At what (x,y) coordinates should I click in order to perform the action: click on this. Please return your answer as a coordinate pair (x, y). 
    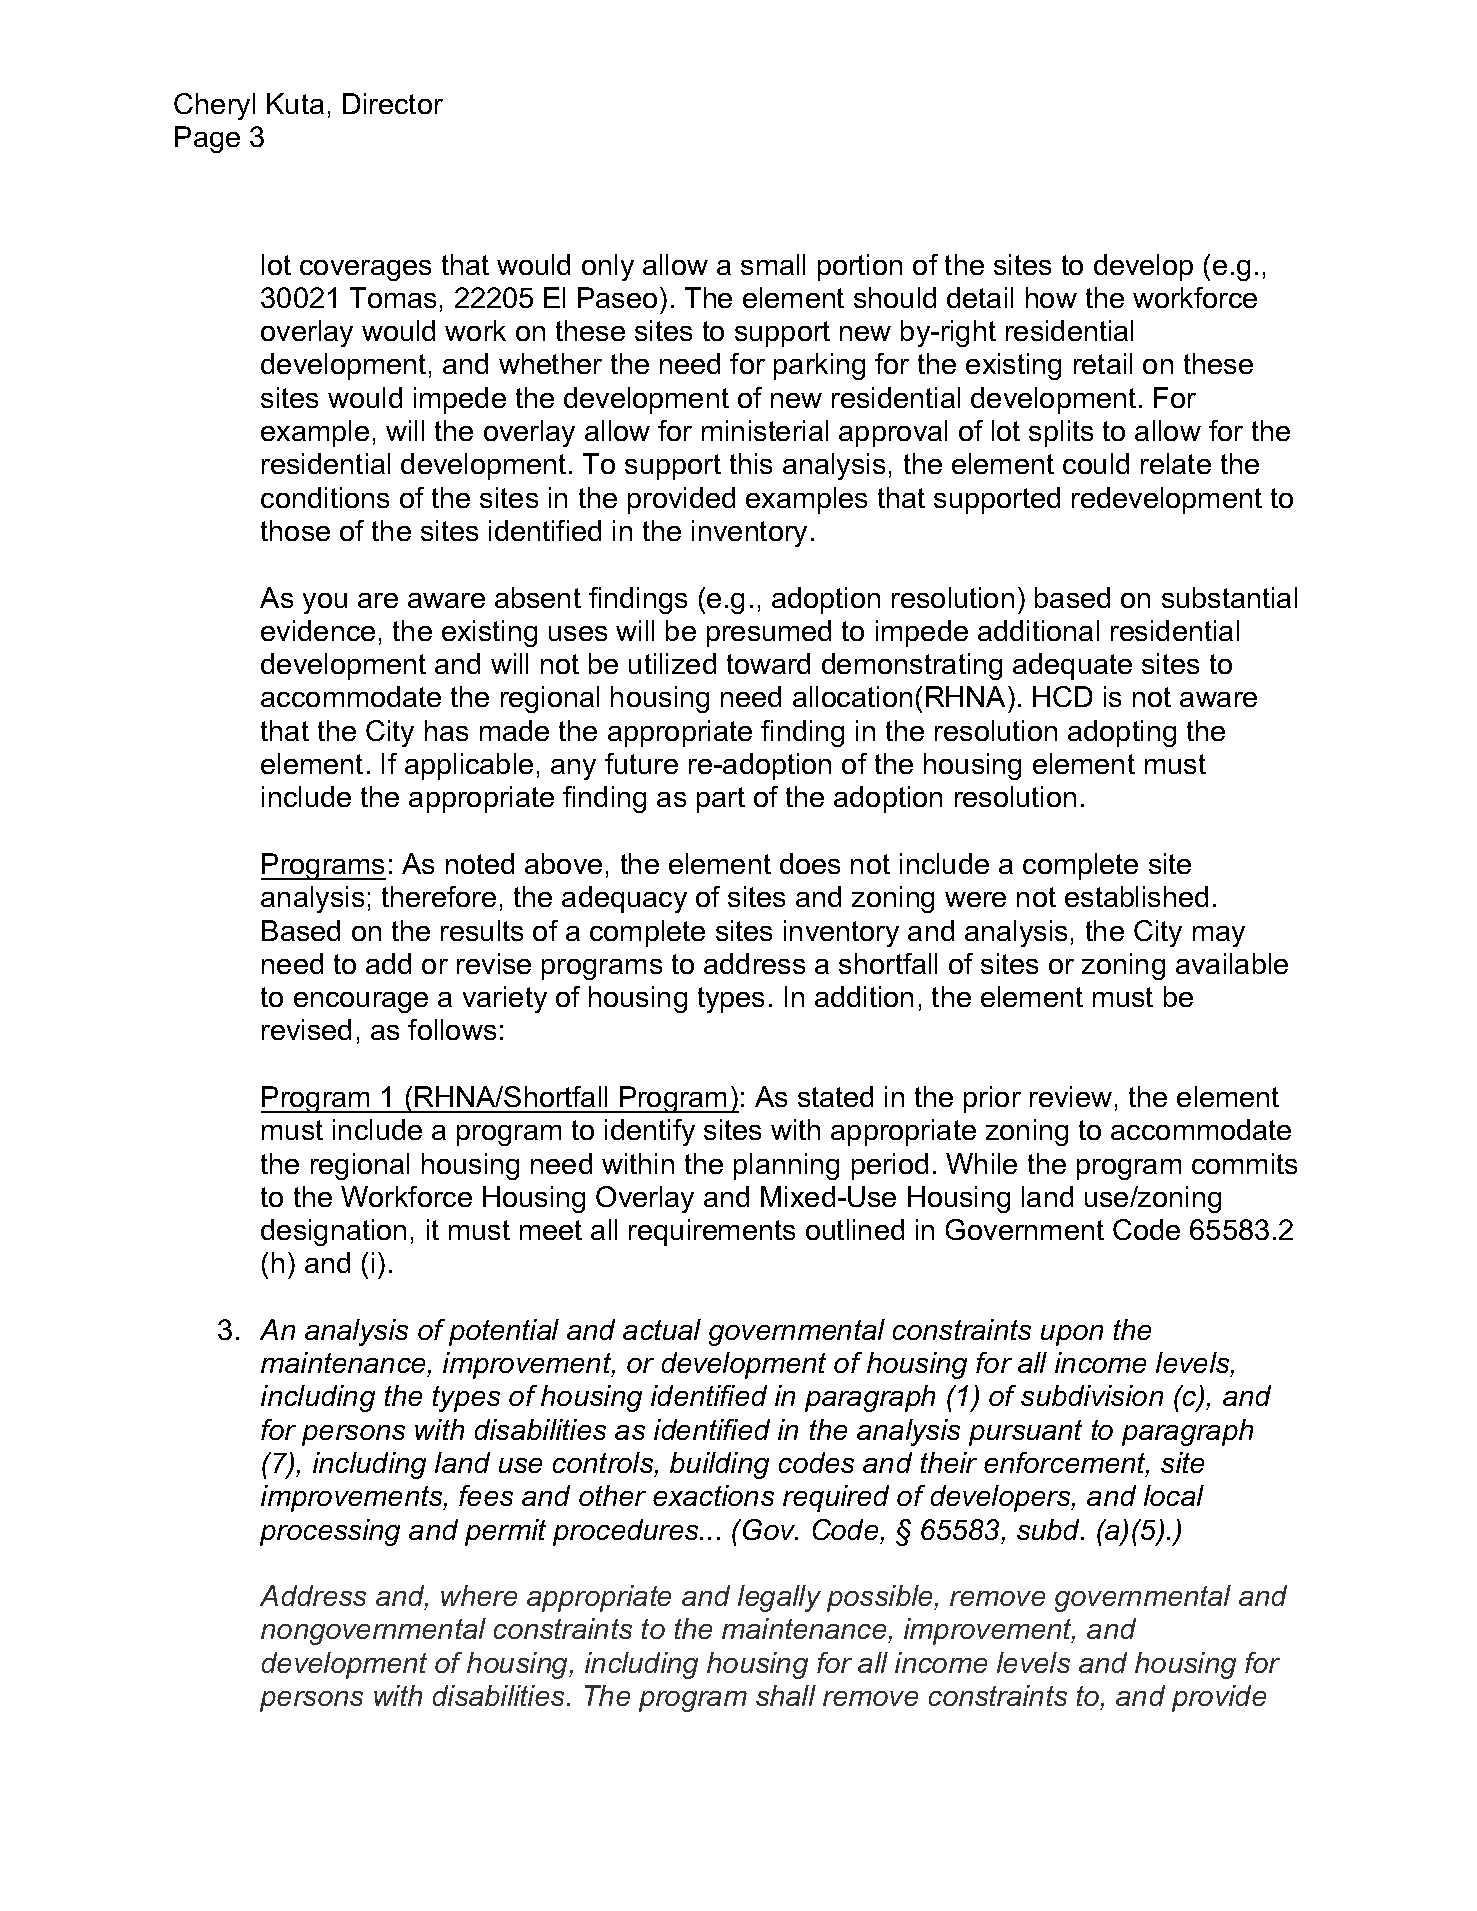
    Looking at the image, I should click on (751, 463).
